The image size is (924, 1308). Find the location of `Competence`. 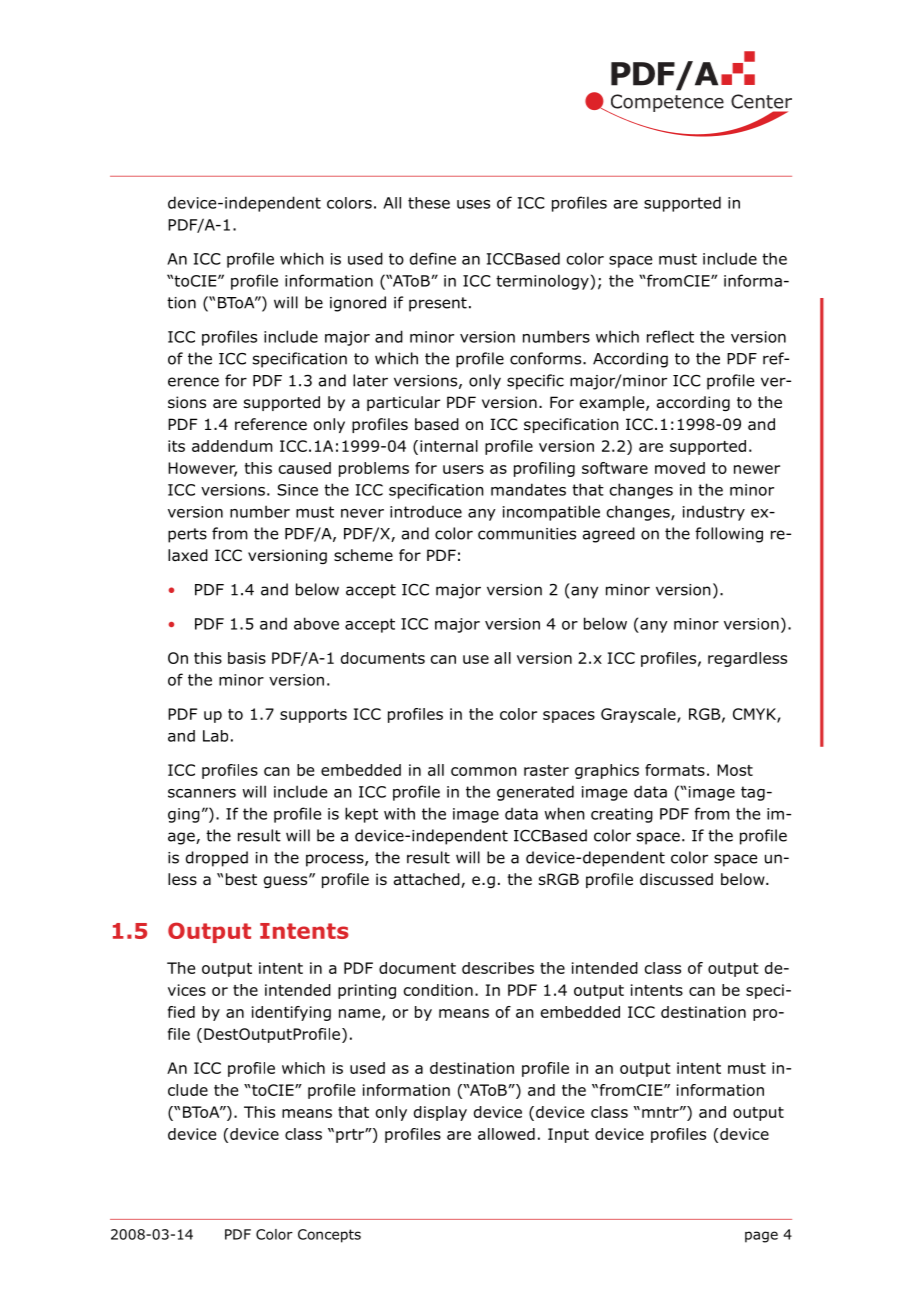

Competence is located at coordinates (666, 104).
